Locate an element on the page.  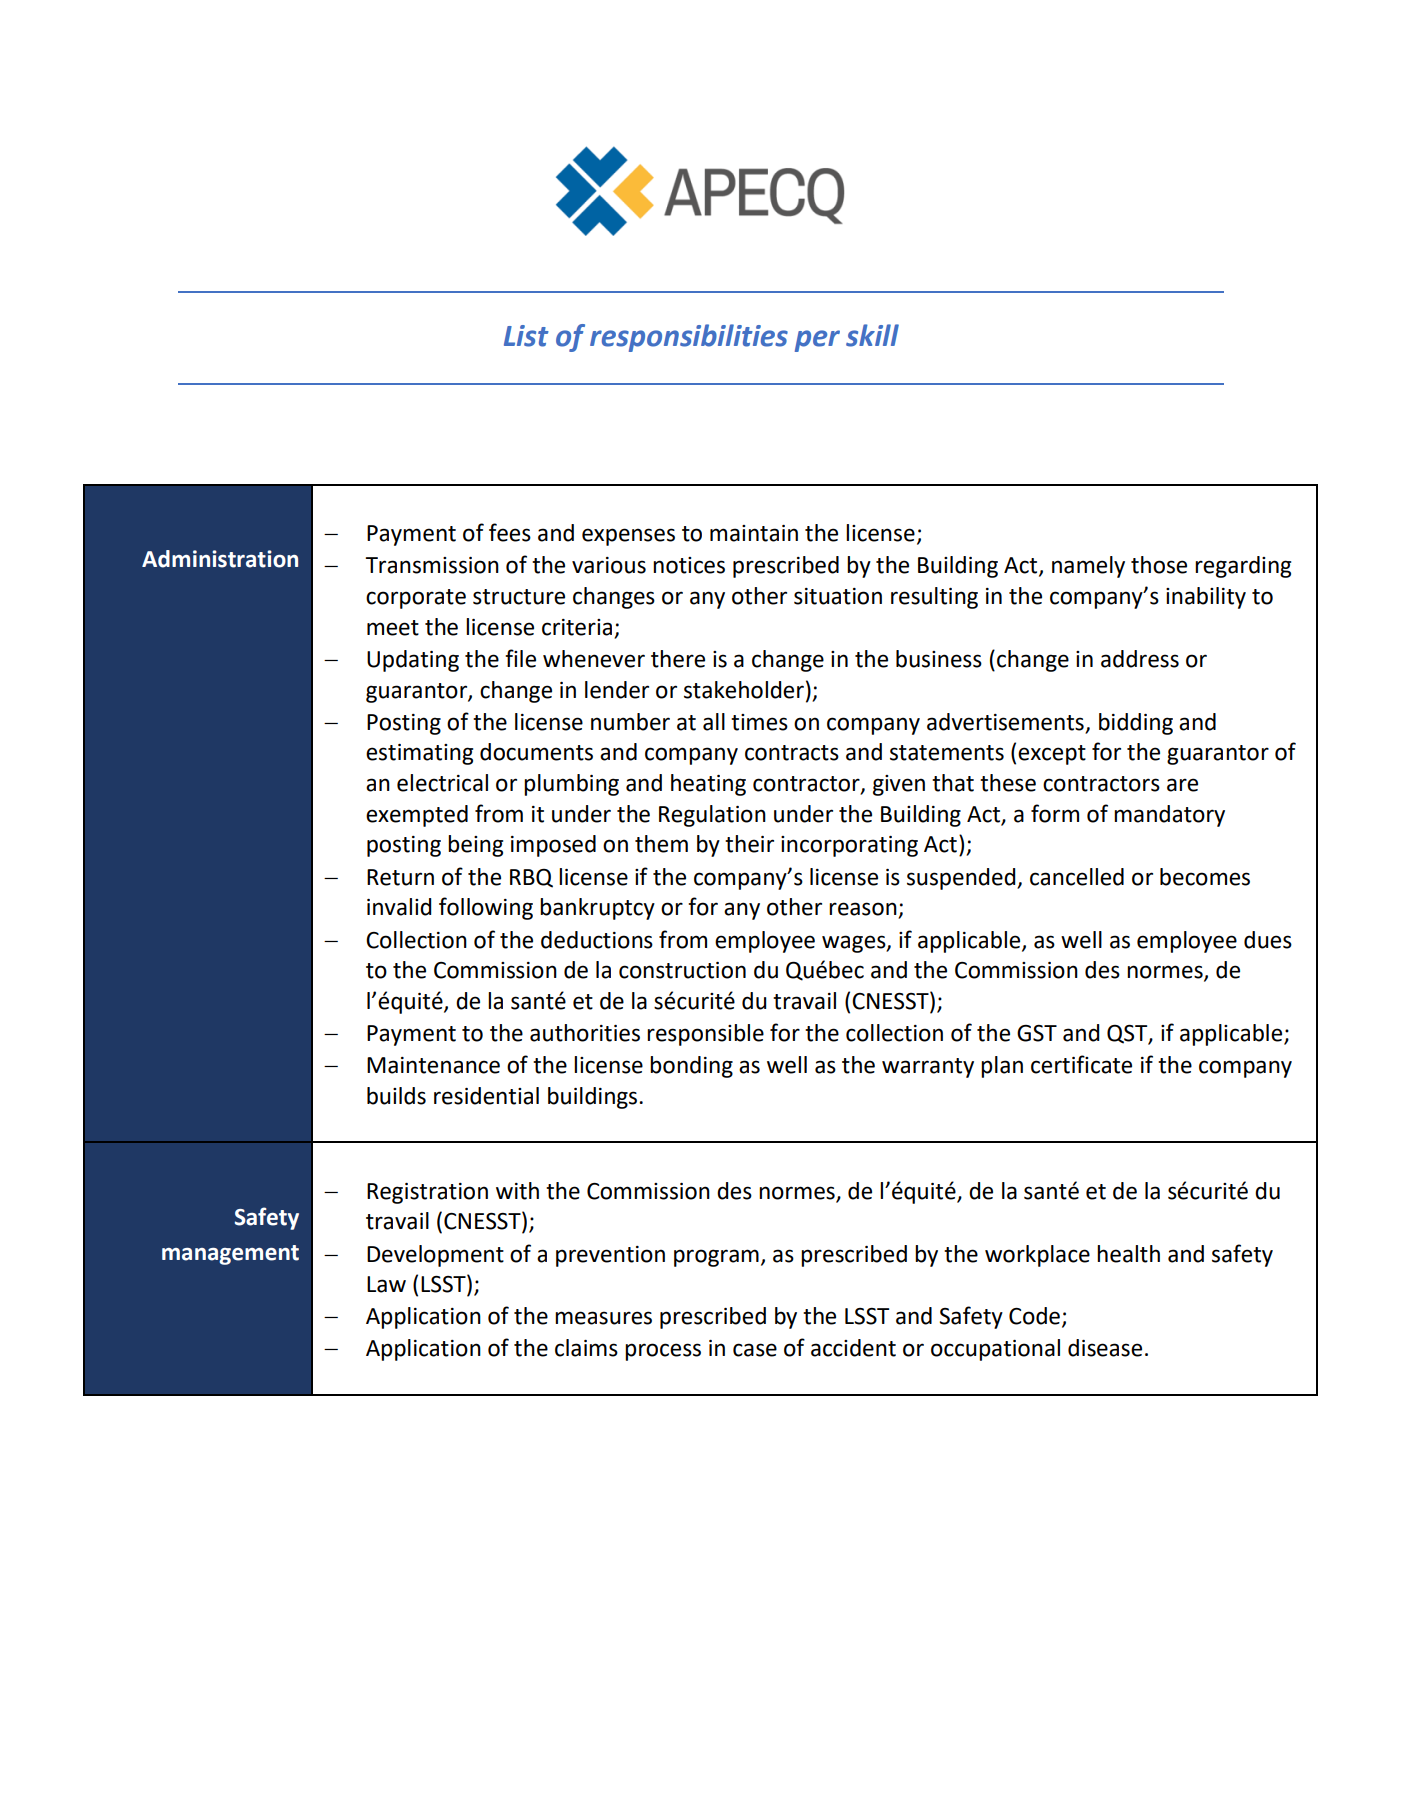
skill is located at coordinates (872, 335).
